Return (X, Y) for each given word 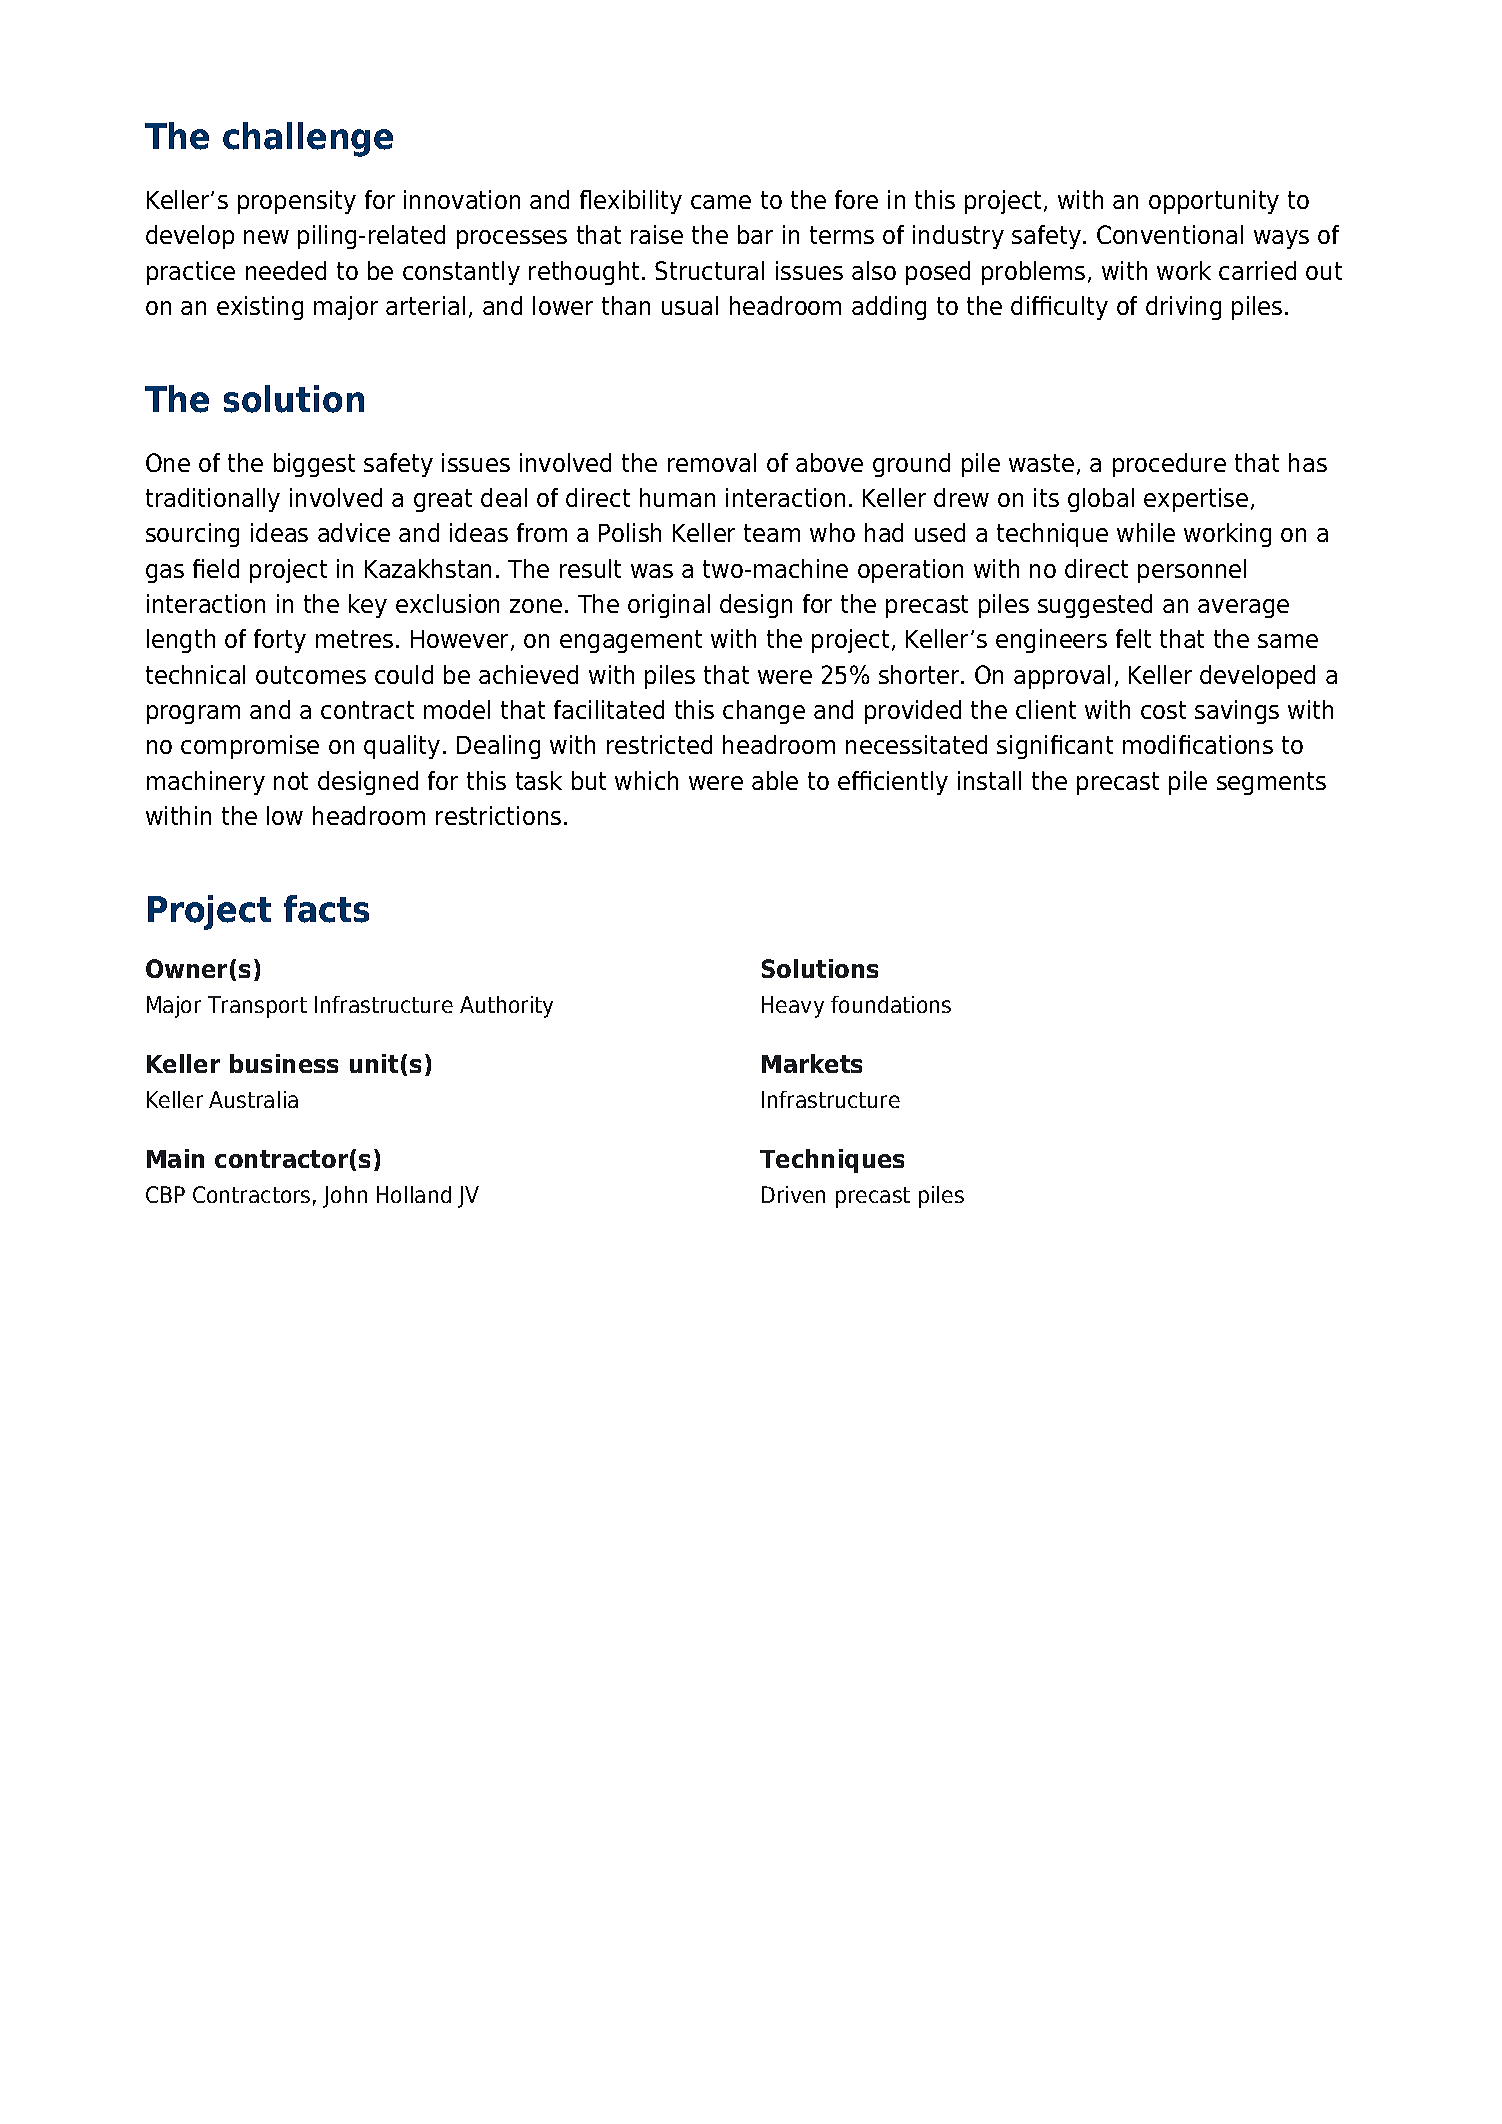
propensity (297, 202)
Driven (793, 1194)
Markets (812, 1063)
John (345, 1197)
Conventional (1170, 234)
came (721, 202)
